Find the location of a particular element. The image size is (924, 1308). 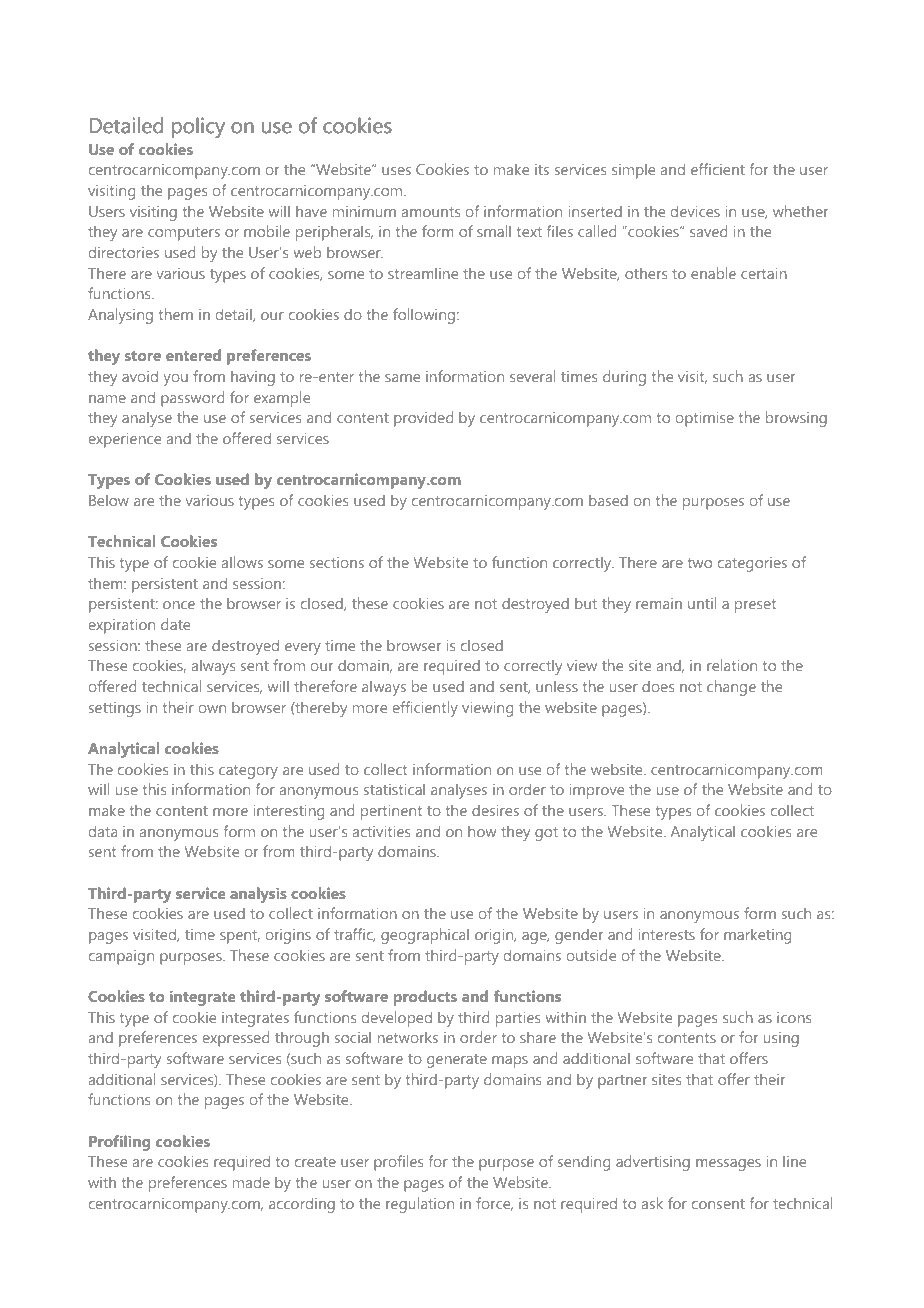

unless is located at coordinates (557, 686).
